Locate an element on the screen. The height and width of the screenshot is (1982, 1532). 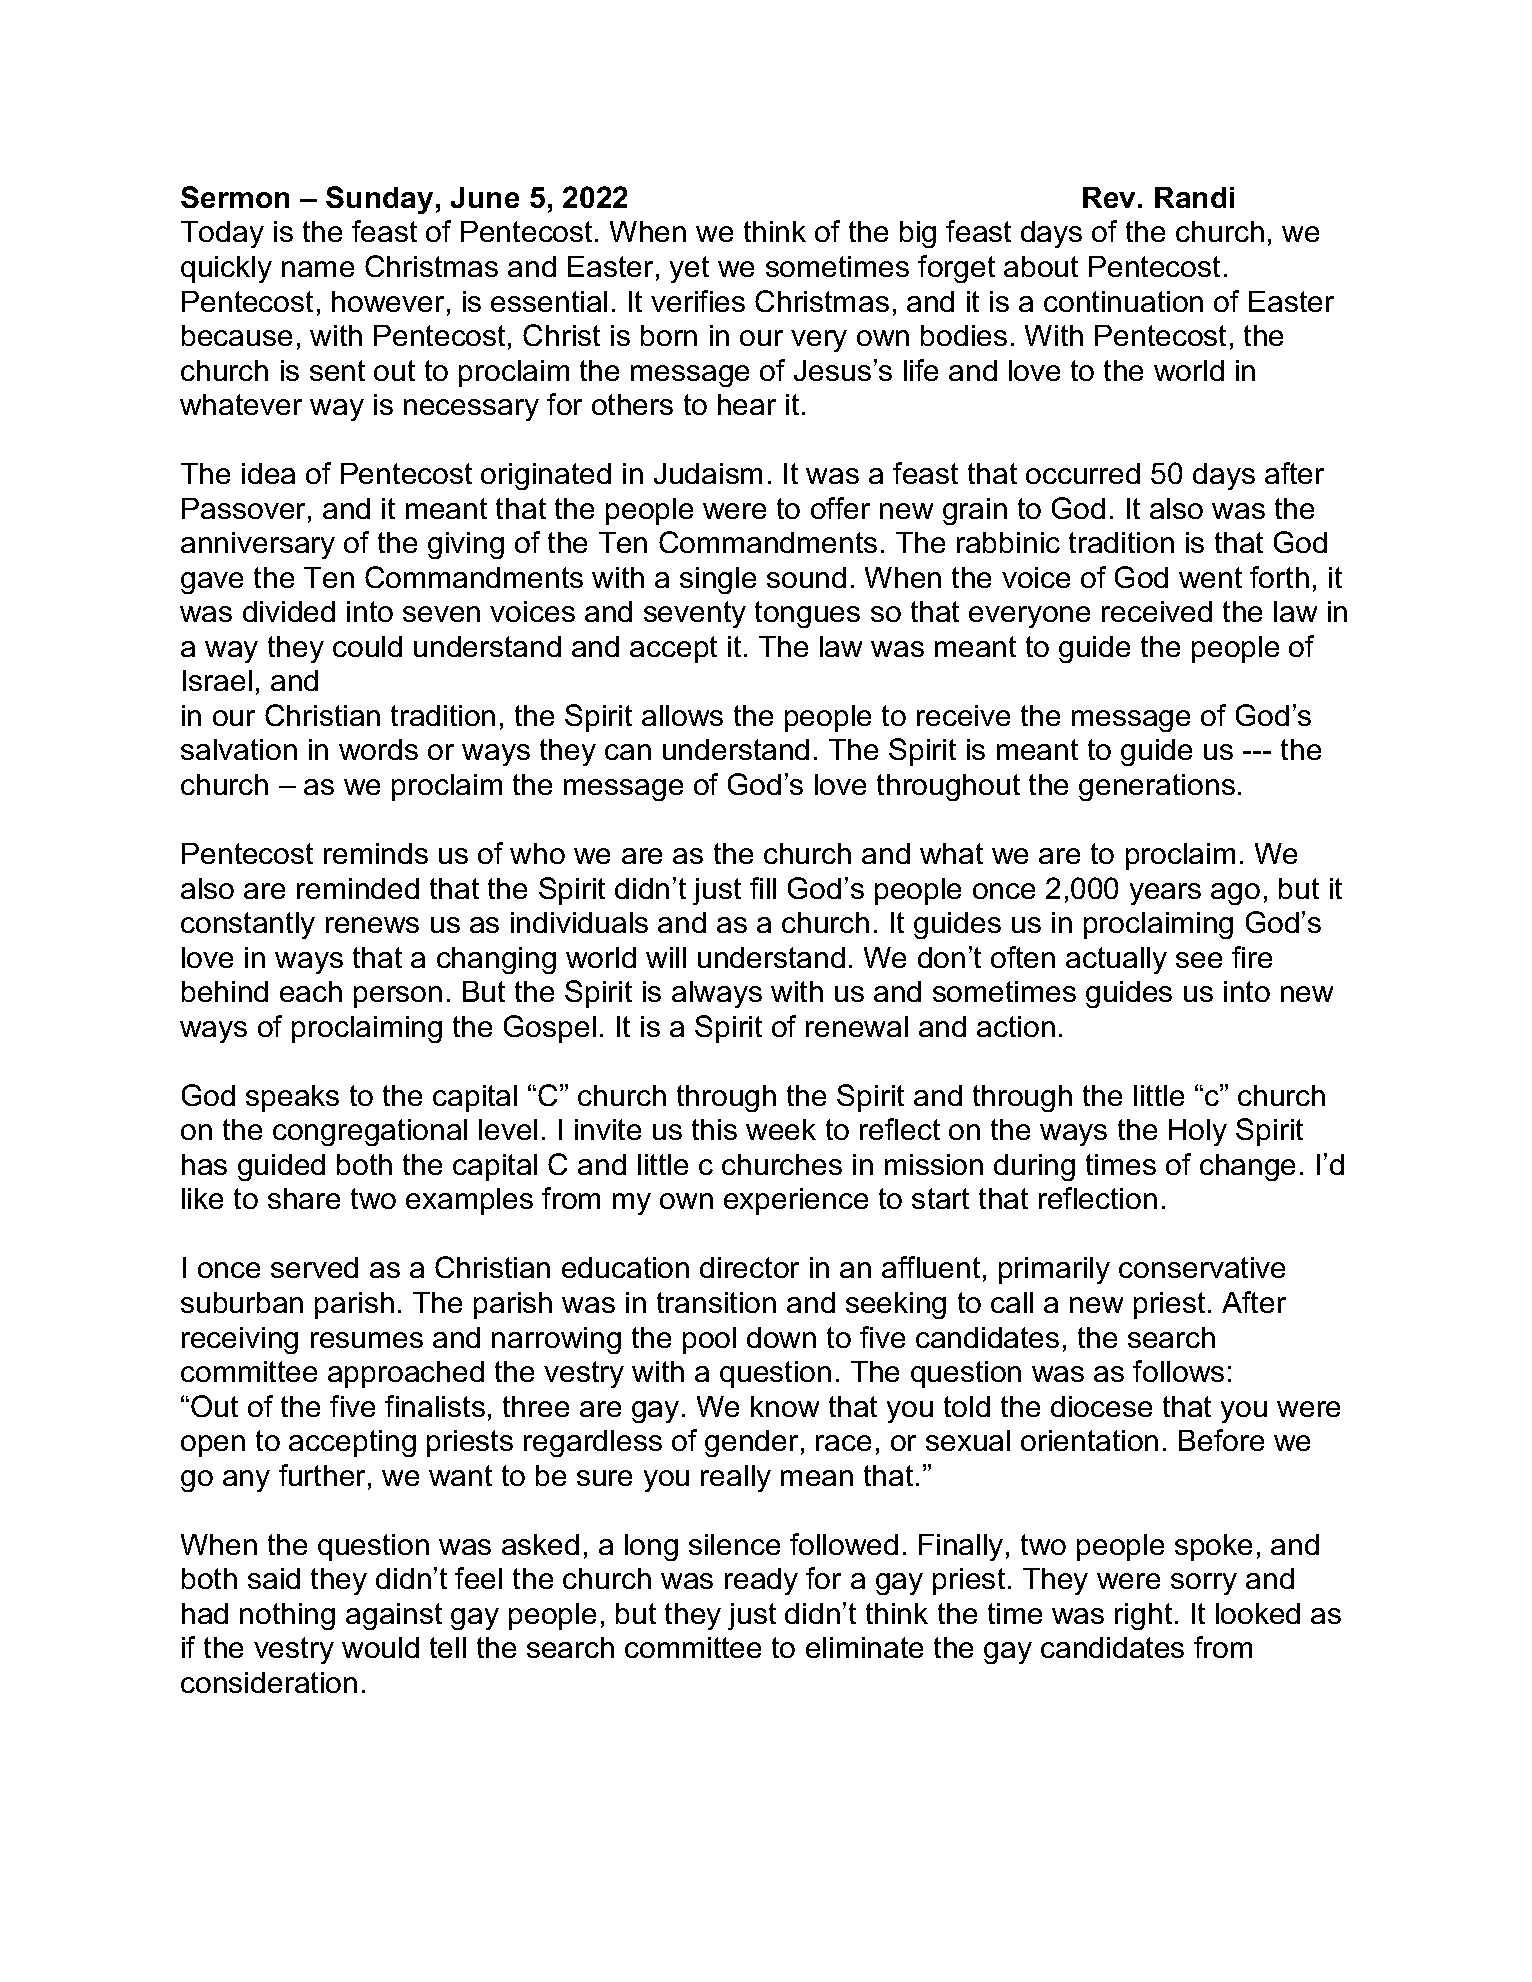
Rev is located at coordinates (1111, 197).
